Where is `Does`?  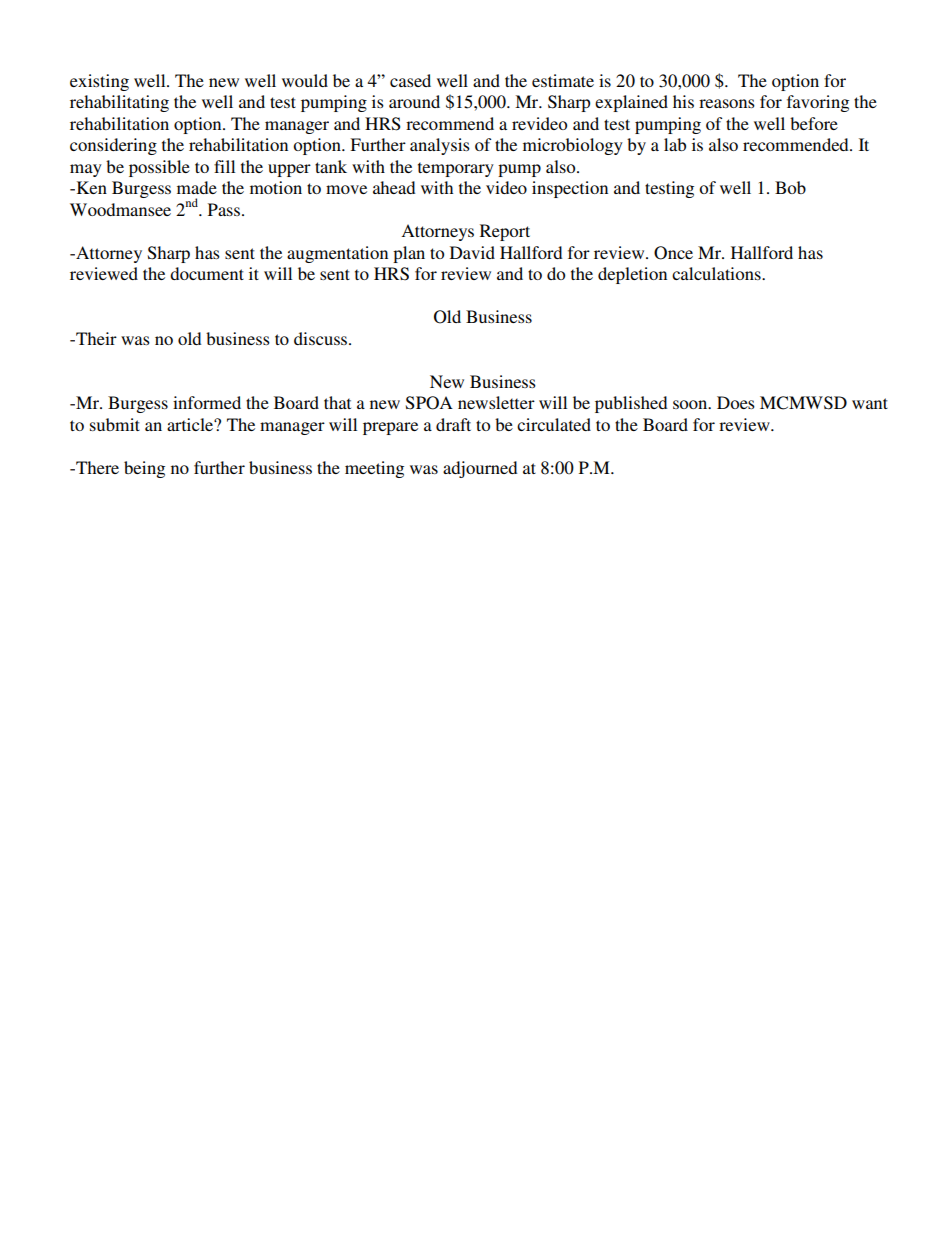
Does is located at coordinates (736, 402).
